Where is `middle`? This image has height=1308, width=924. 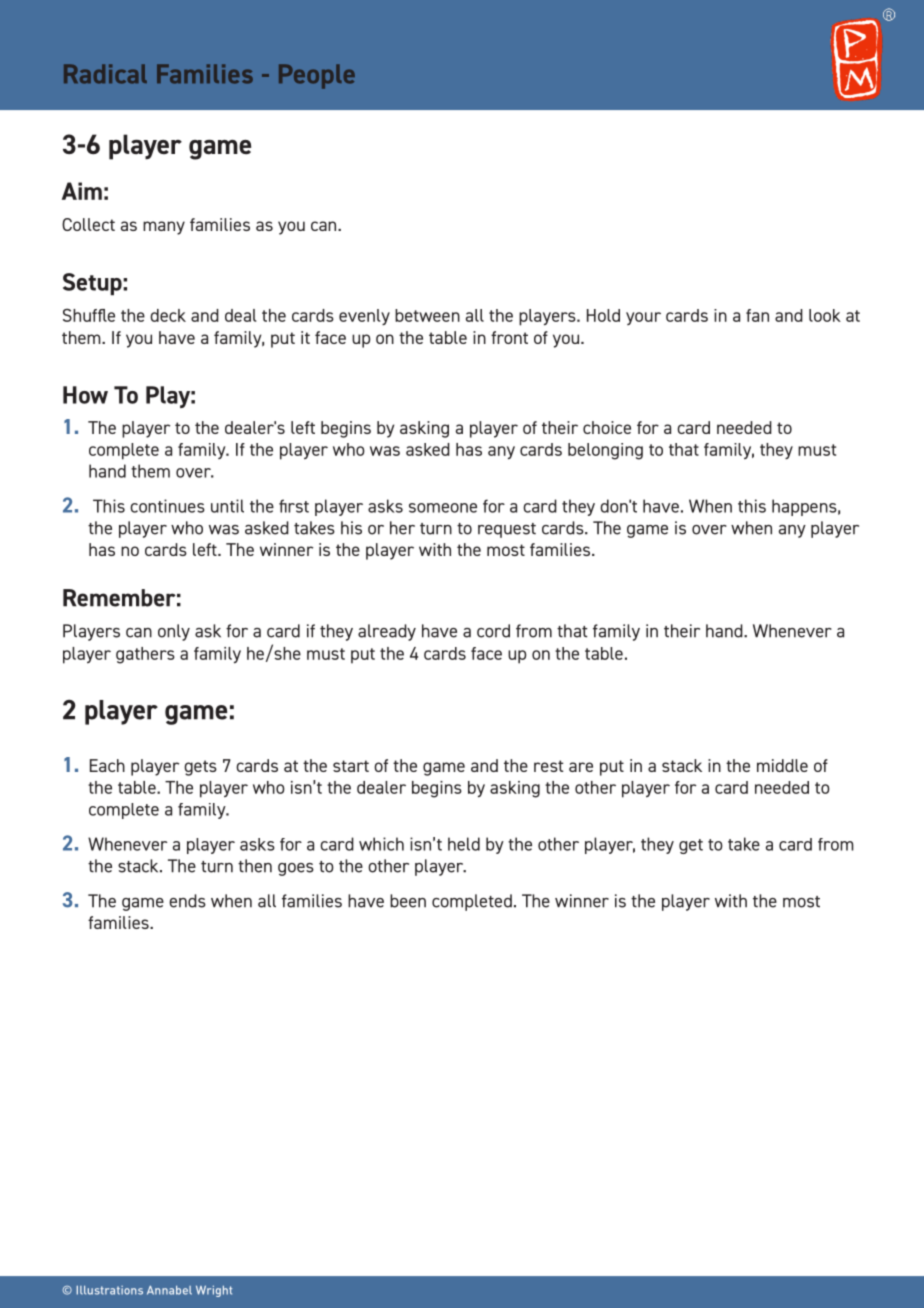 middle is located at coordinates (782, 765).
